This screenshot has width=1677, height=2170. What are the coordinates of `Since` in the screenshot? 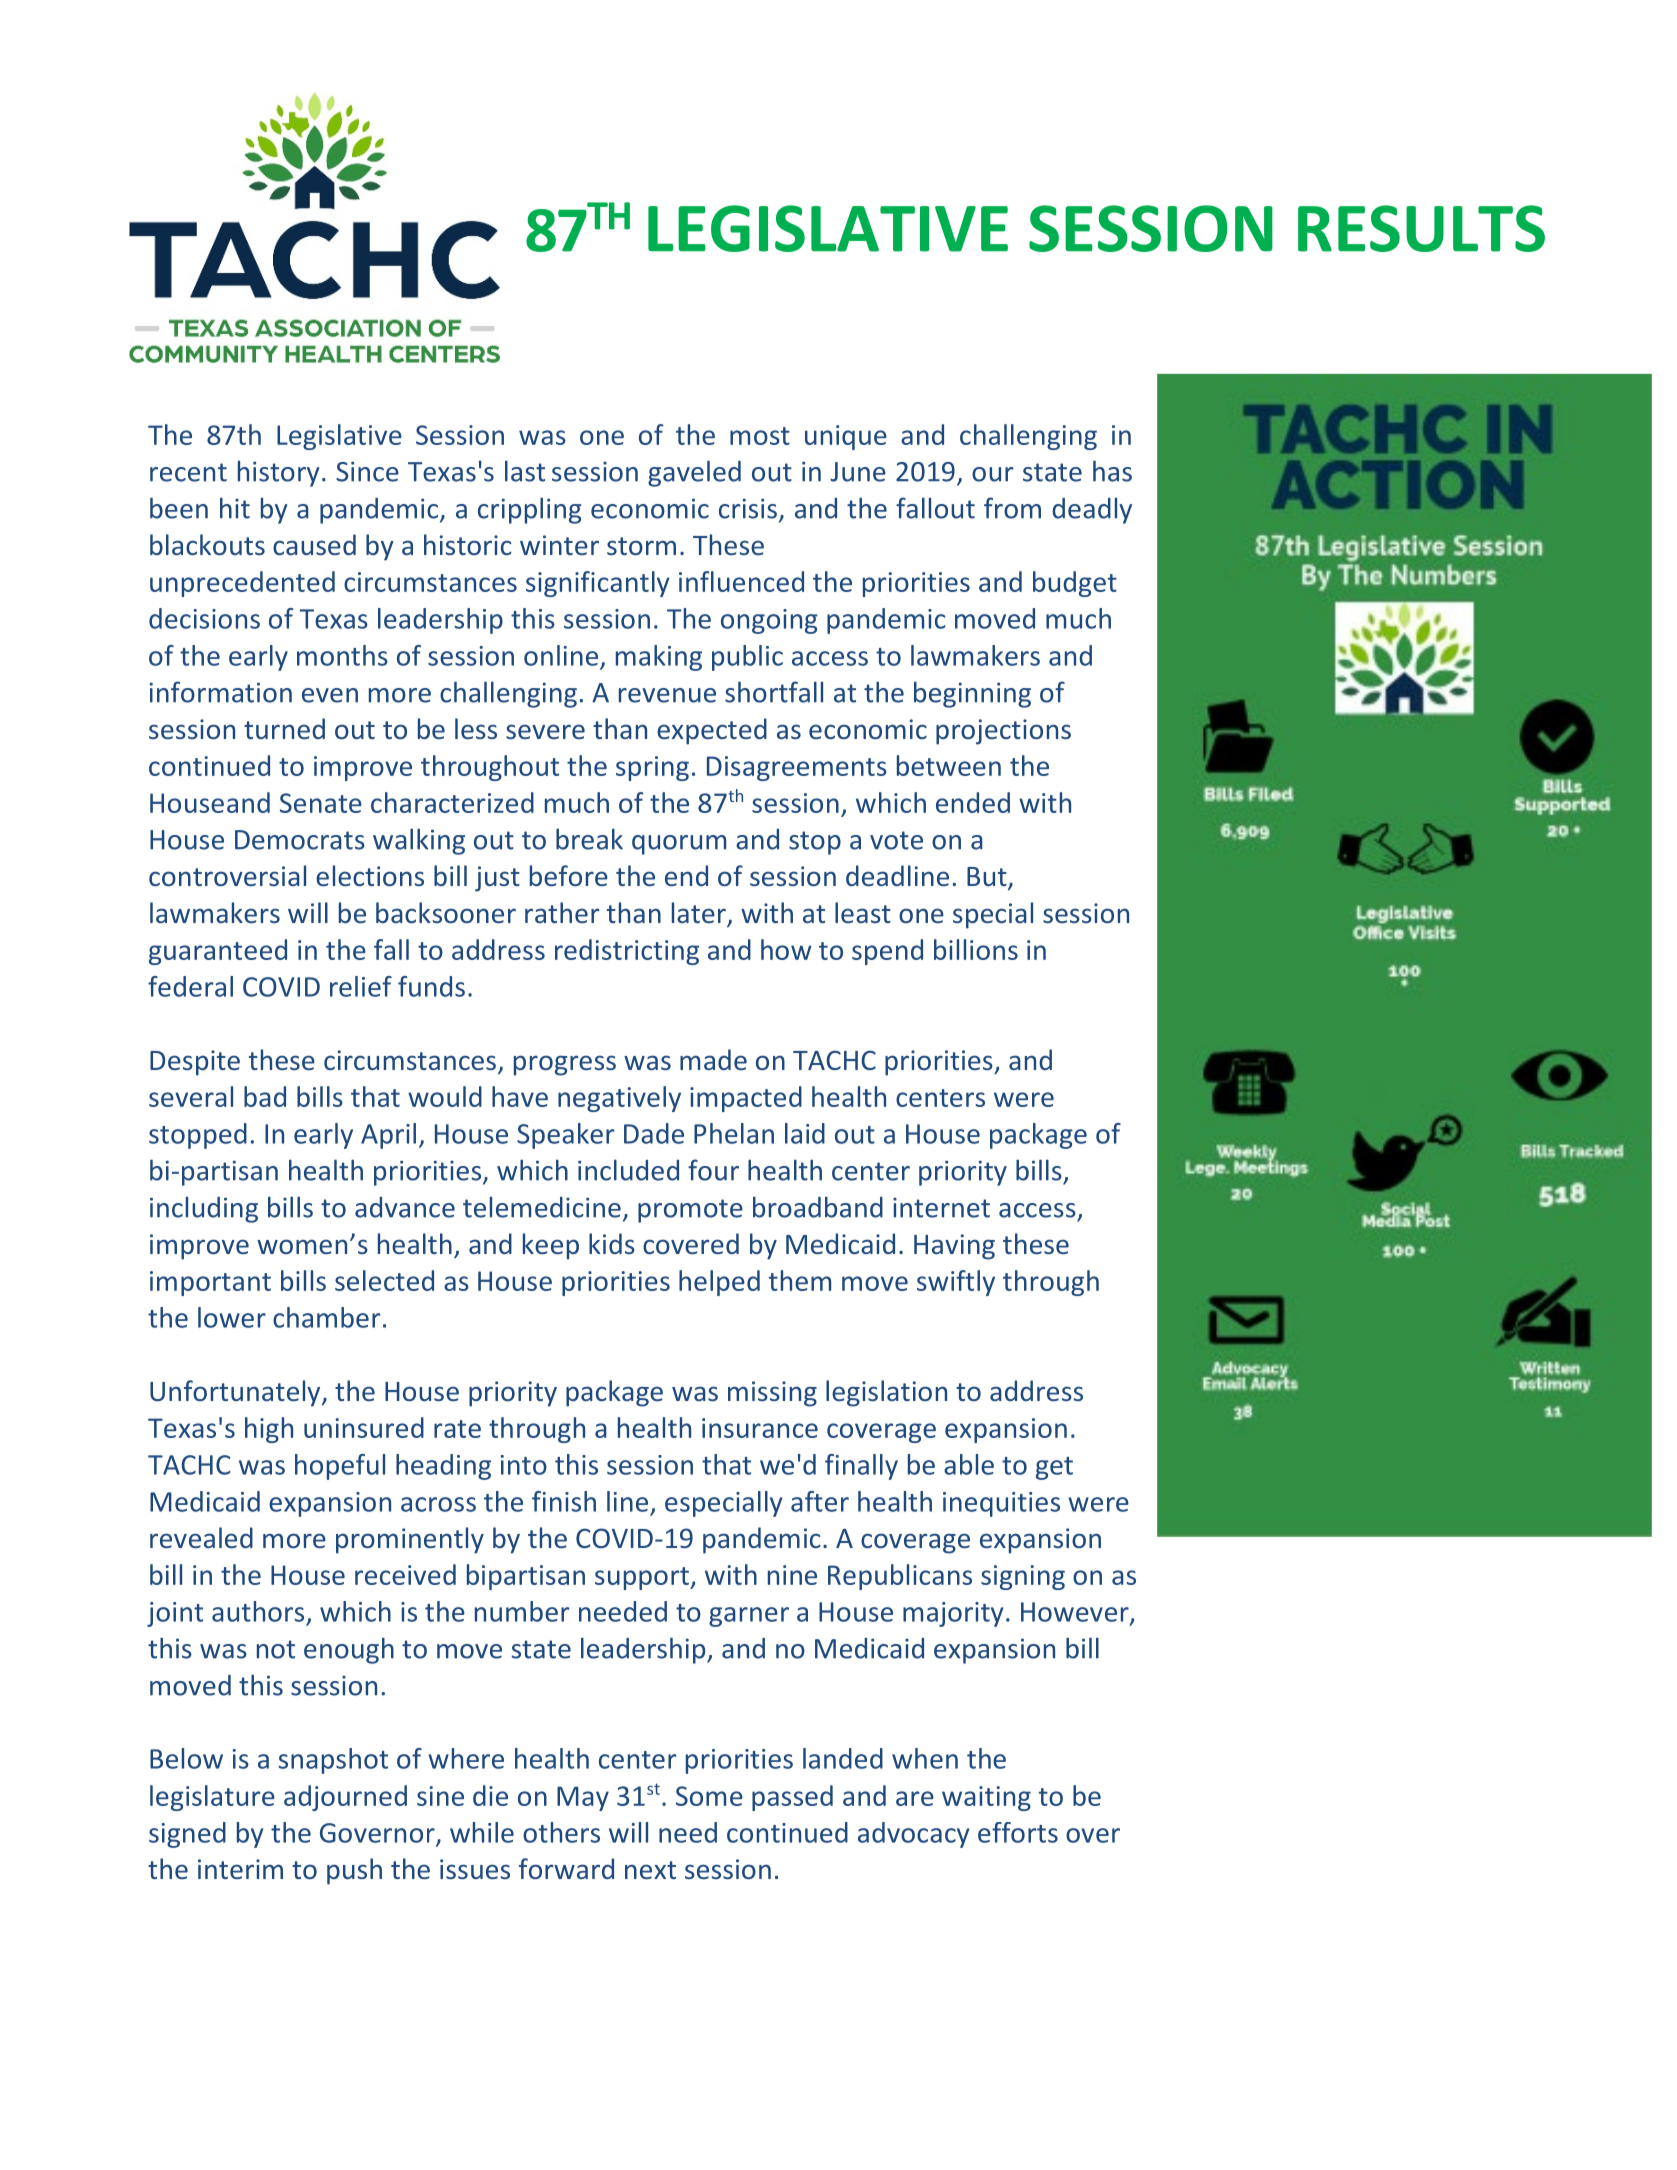 It's located at (367, 471).
